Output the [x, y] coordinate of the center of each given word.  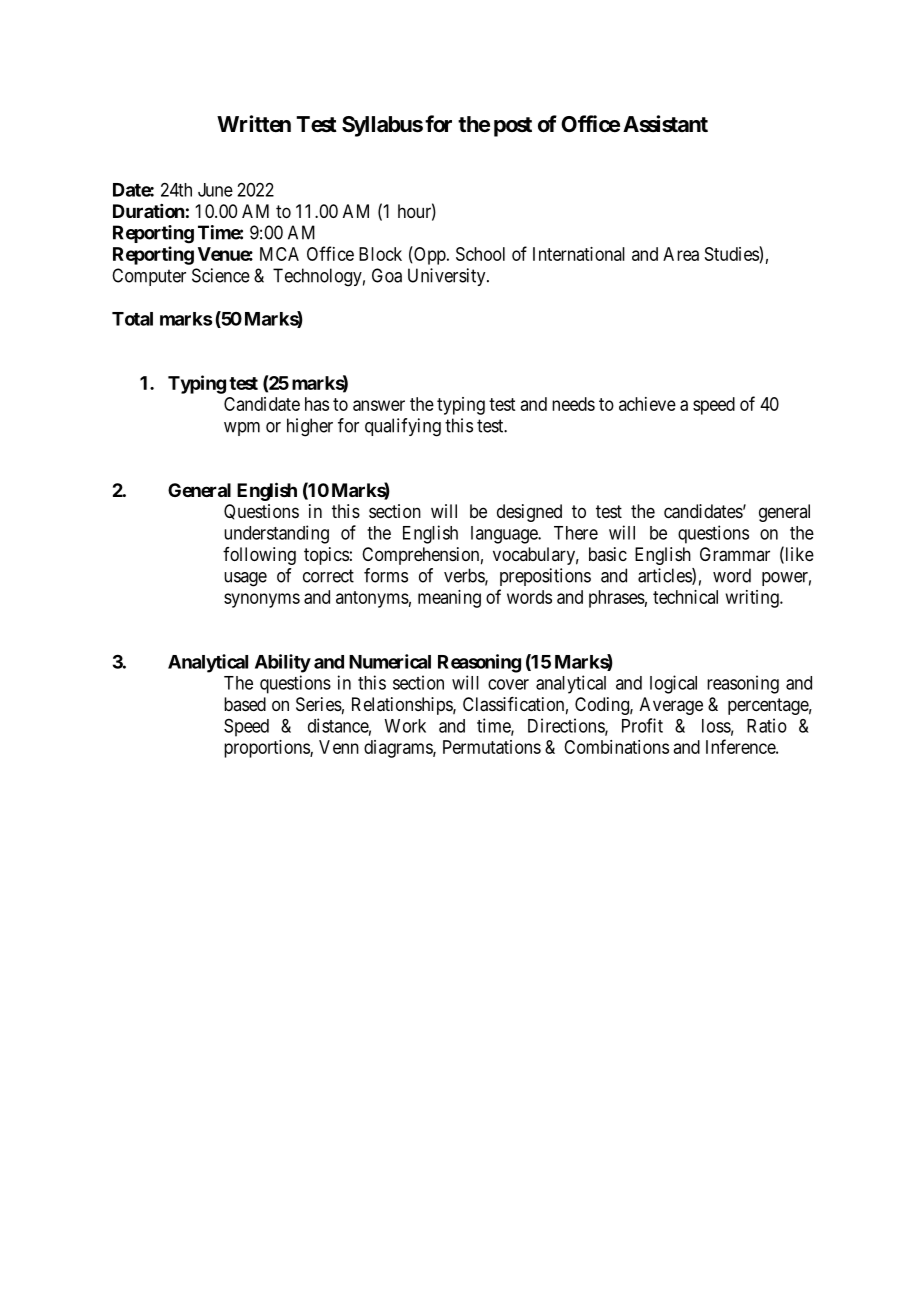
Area [681, 254]
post [513, 127]
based [245, 704]
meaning [449, 599]
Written [254, 123]
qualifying [403, 427]
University [448, 277]
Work [405, 726]
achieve [647, 404]
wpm [242, 429]
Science [221, 275]
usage [245, 579]
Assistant [665, 124]
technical [685, 597]
